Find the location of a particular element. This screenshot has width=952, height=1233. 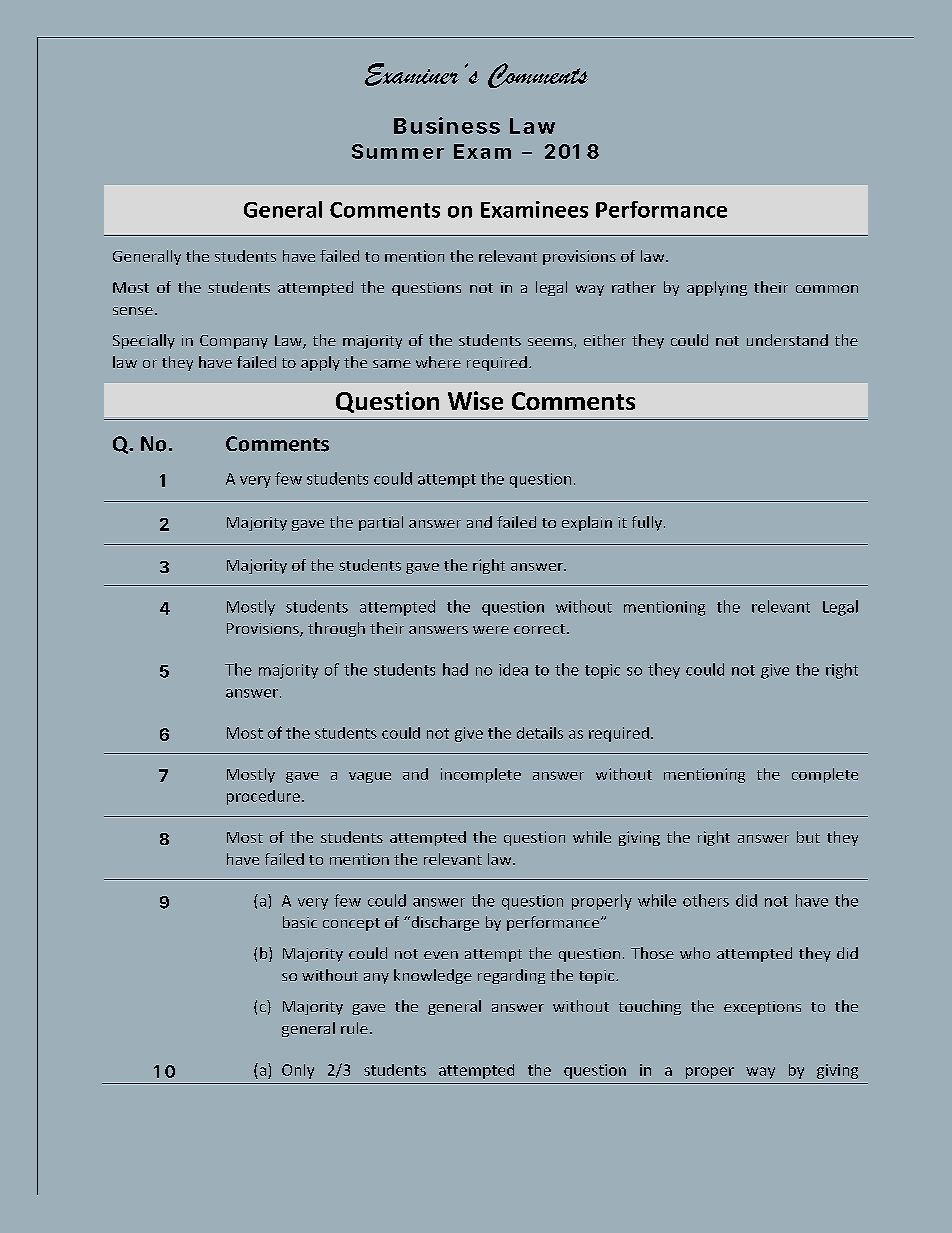

procedure is located at coordinates (263, 797).
